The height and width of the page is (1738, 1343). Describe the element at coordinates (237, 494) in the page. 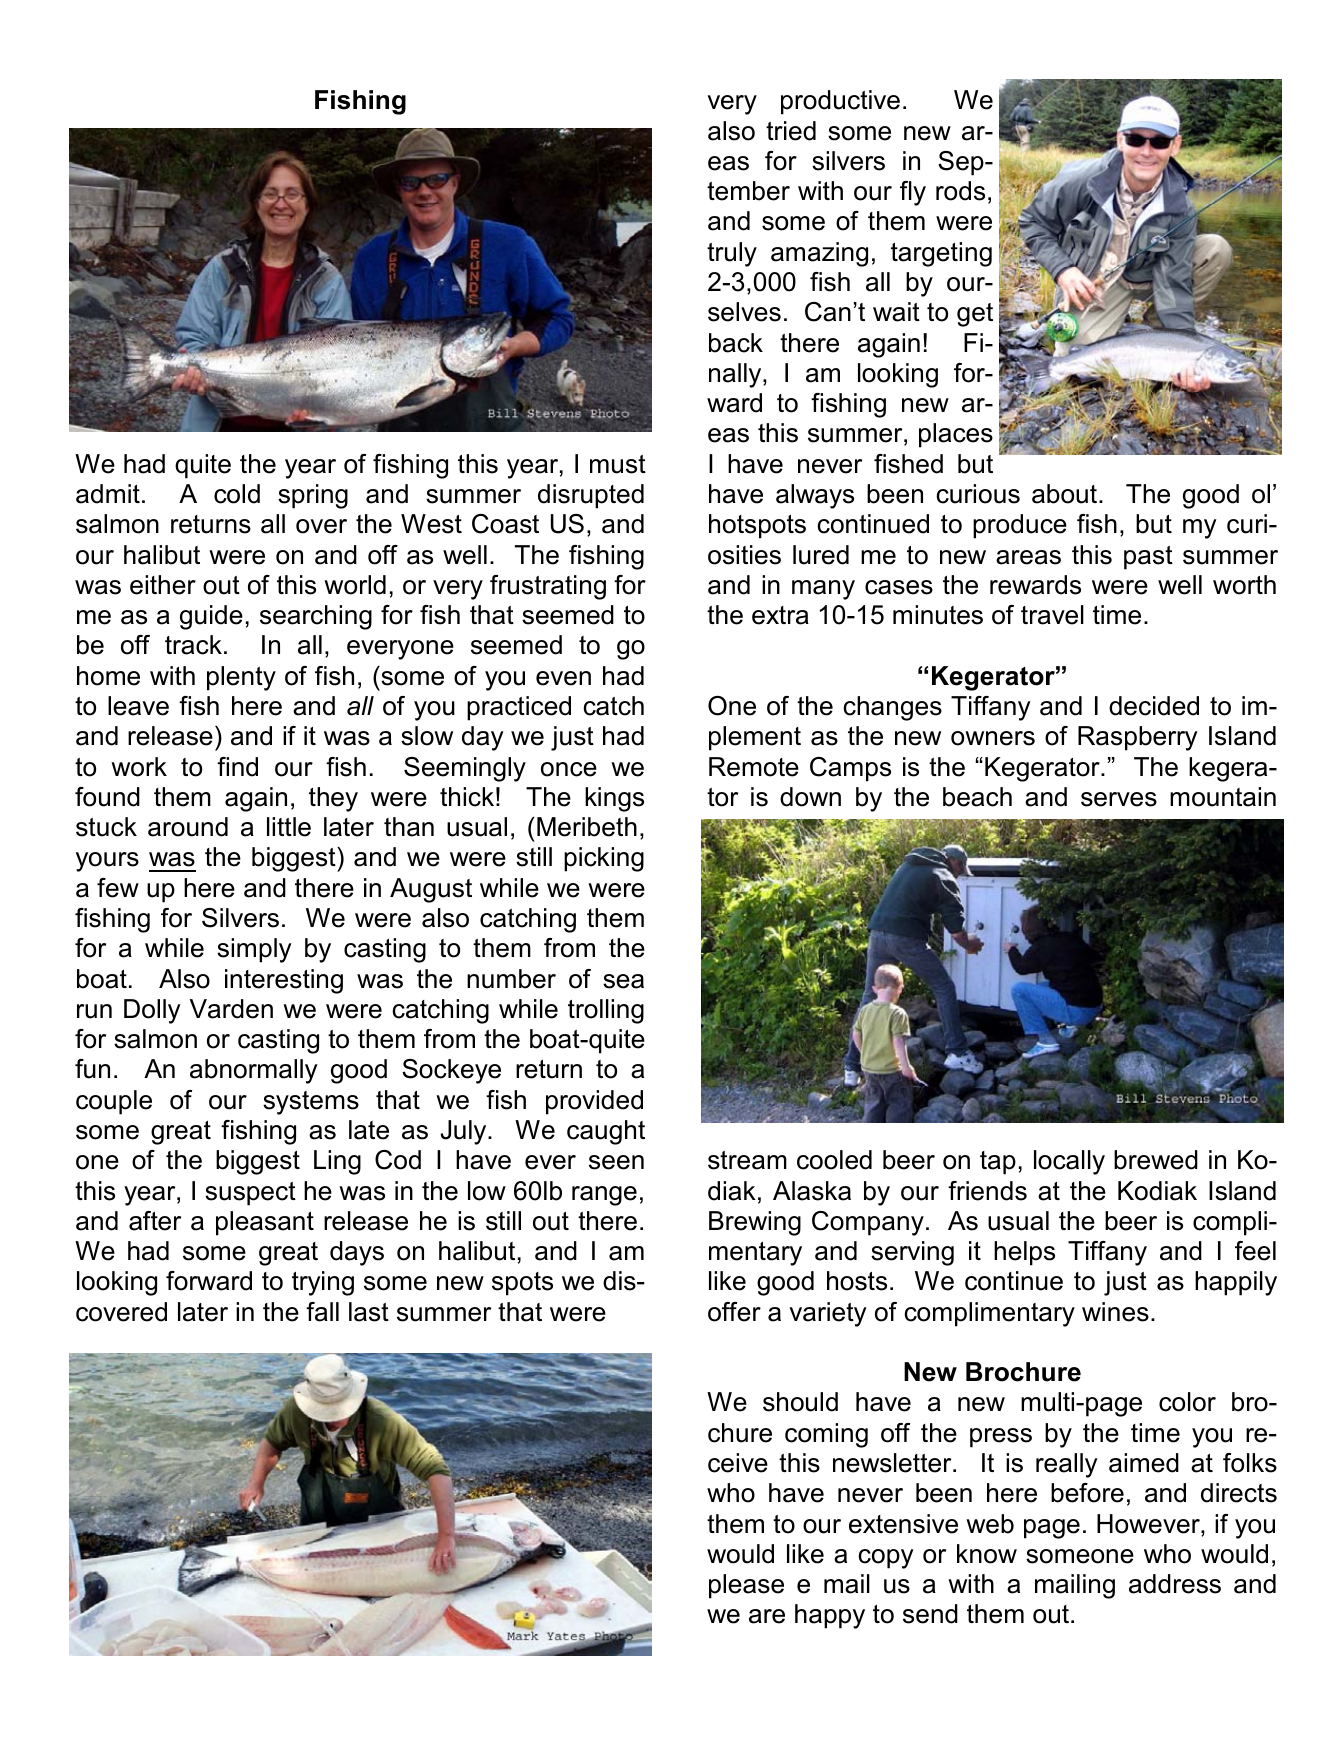

I see `cold` at that location.
